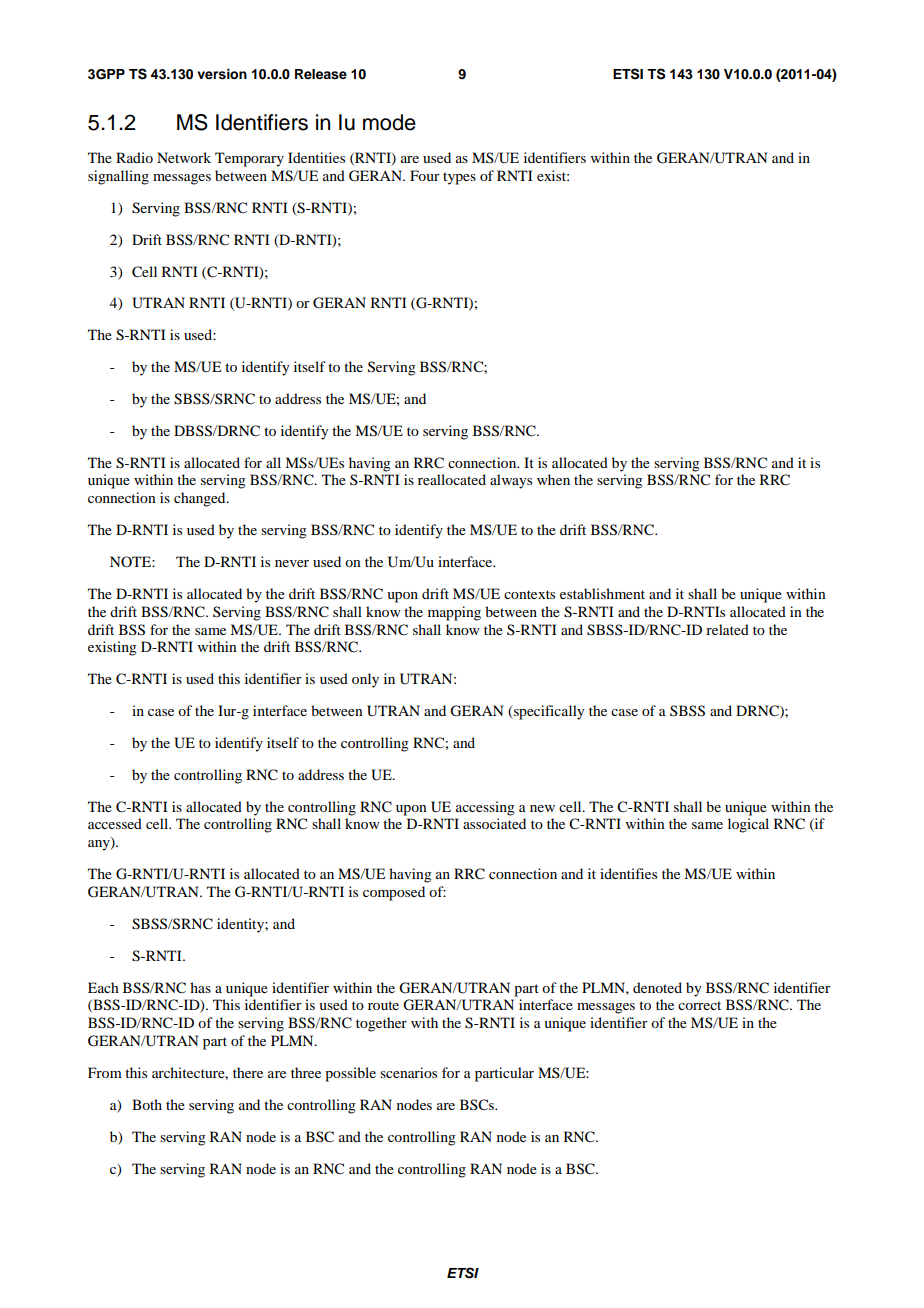  What do you see at coordinates (454, 613) in the screenshot?
I see `mapping` at bounding box center [454, 613].
